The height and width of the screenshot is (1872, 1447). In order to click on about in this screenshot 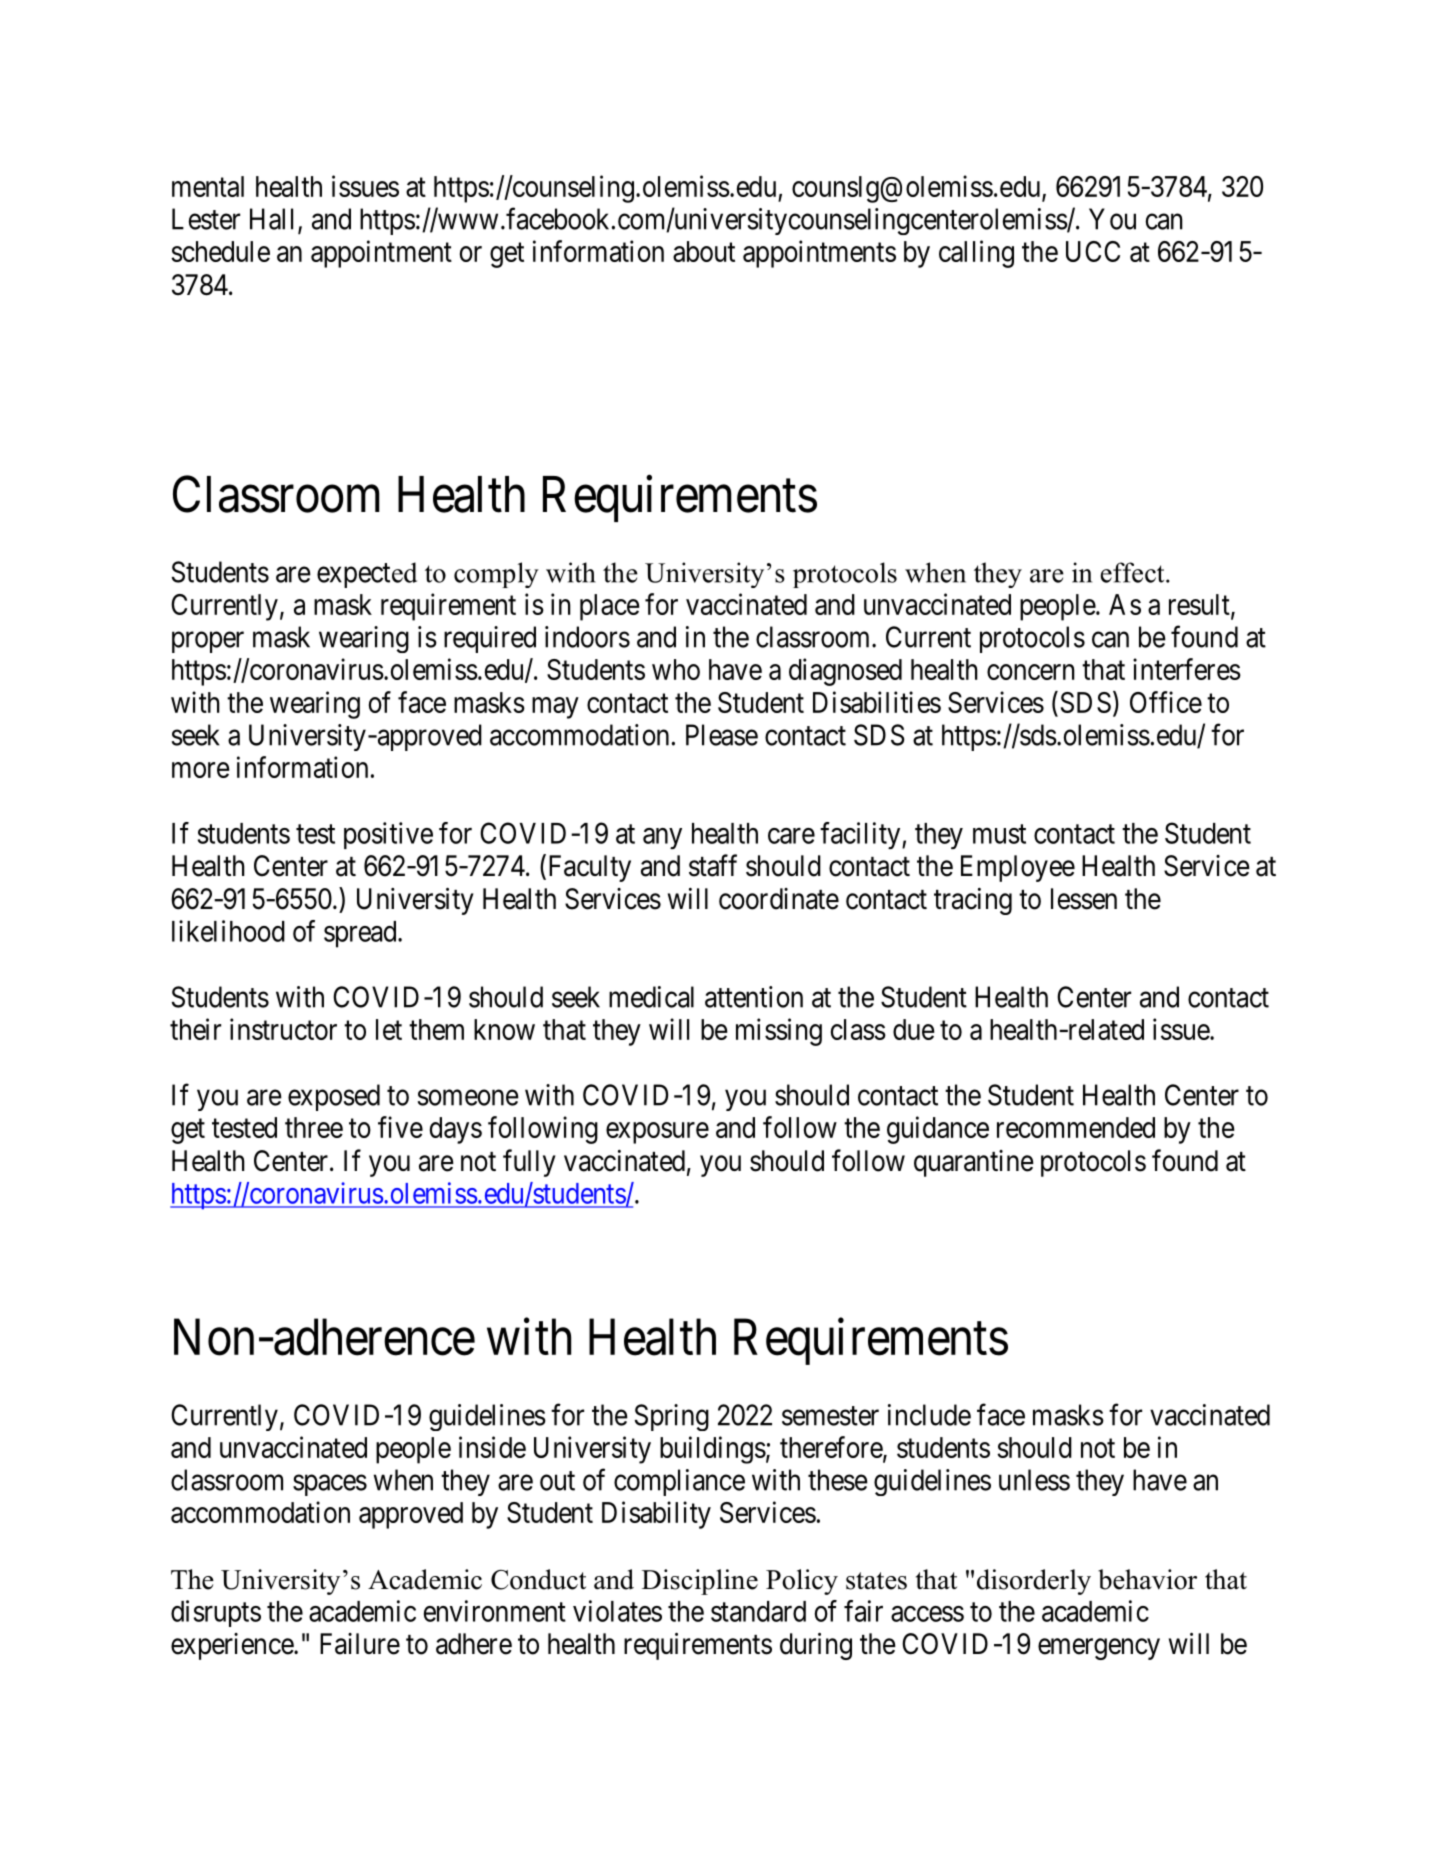, I will do `click(704, 251)`.
